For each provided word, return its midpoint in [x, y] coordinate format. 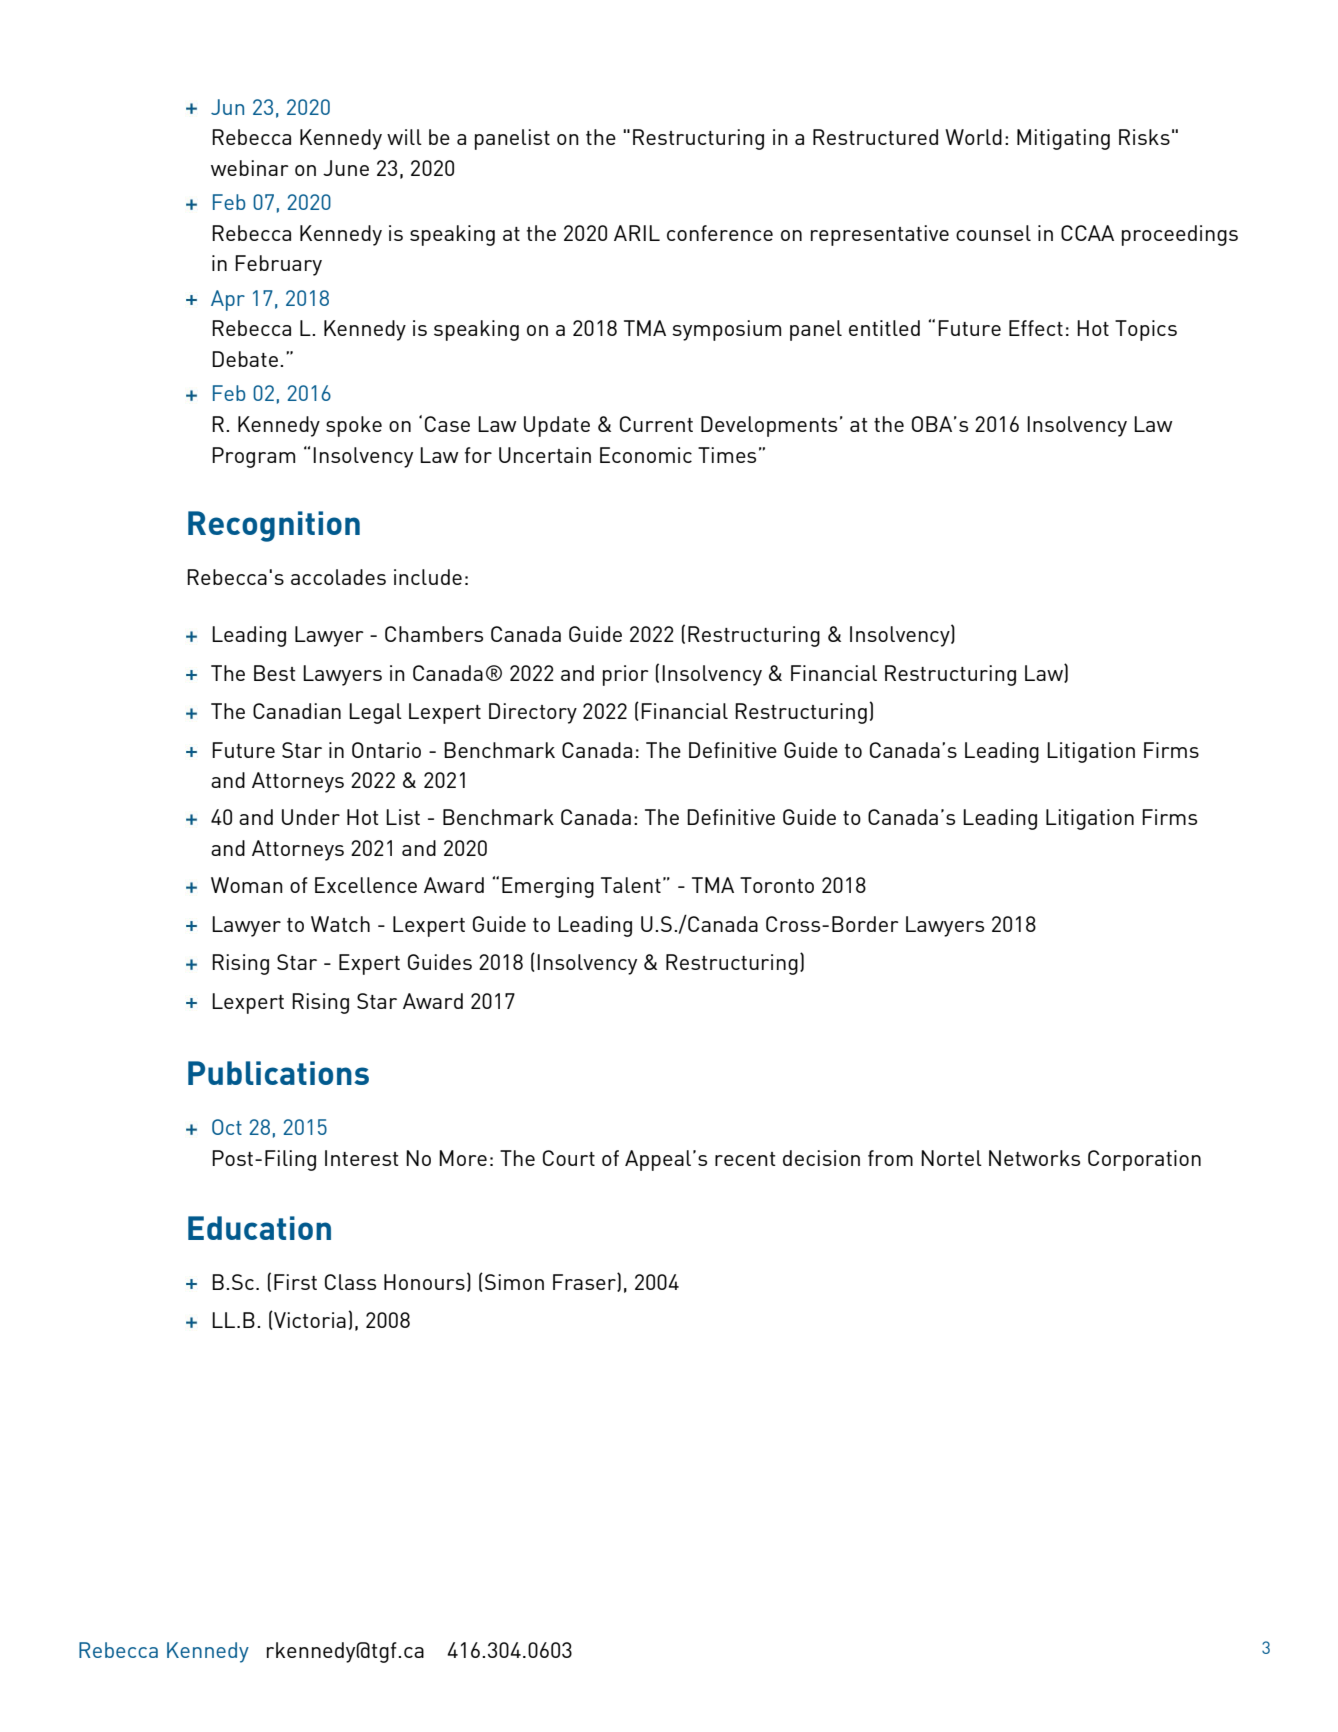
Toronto [777, 885]
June [346, 168]
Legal [375, 713]
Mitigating [1063, 139]
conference [720, 233]
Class [350, 1282]
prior [626, 675]
